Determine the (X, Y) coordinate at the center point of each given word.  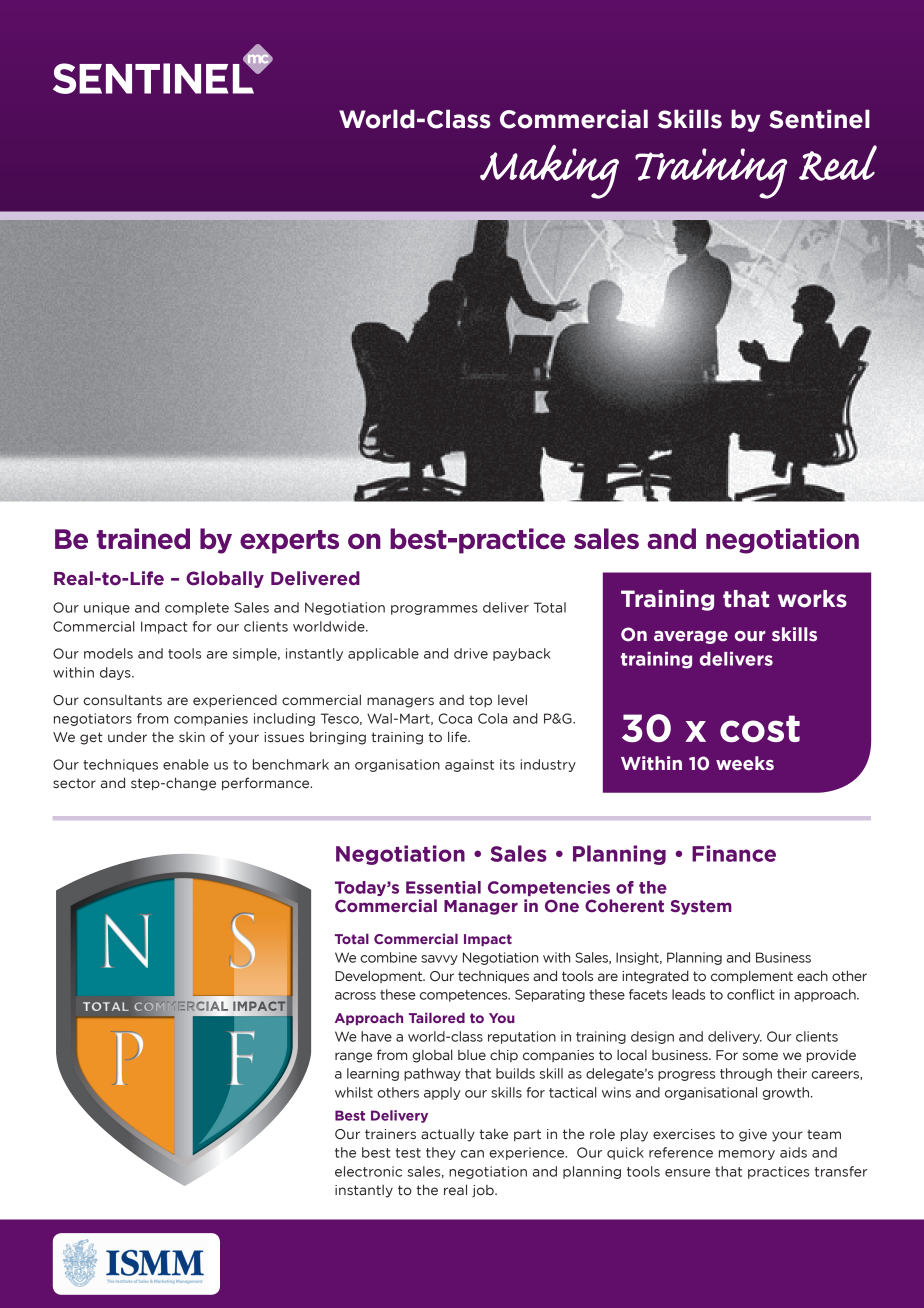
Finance (734, 853)
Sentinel (819, 119)
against (469, 765)
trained (143, 538)
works (812, 599)
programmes (434, 610)
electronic (368, 1171)
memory (747, 1155)
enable (186, 764)
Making (549, 172)
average (691, 637)
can (472, 1154)
